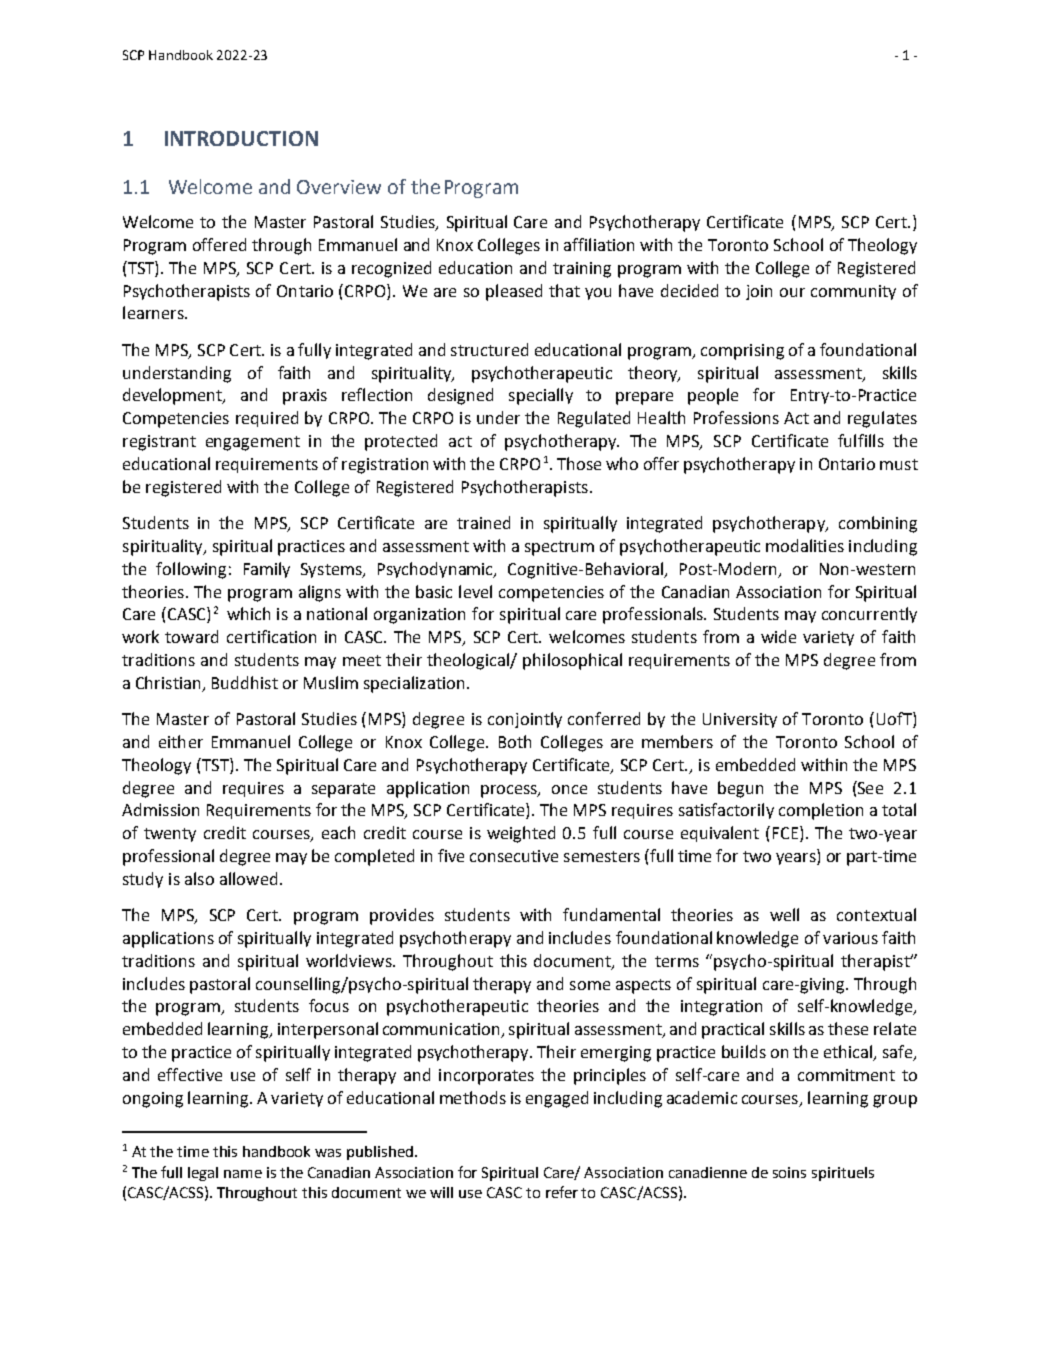 The width and height of the image is (1040, 1346). What do you see at coordinates (243, 1174) in the image?
I see `name` at bounding box center [243, 1174].
